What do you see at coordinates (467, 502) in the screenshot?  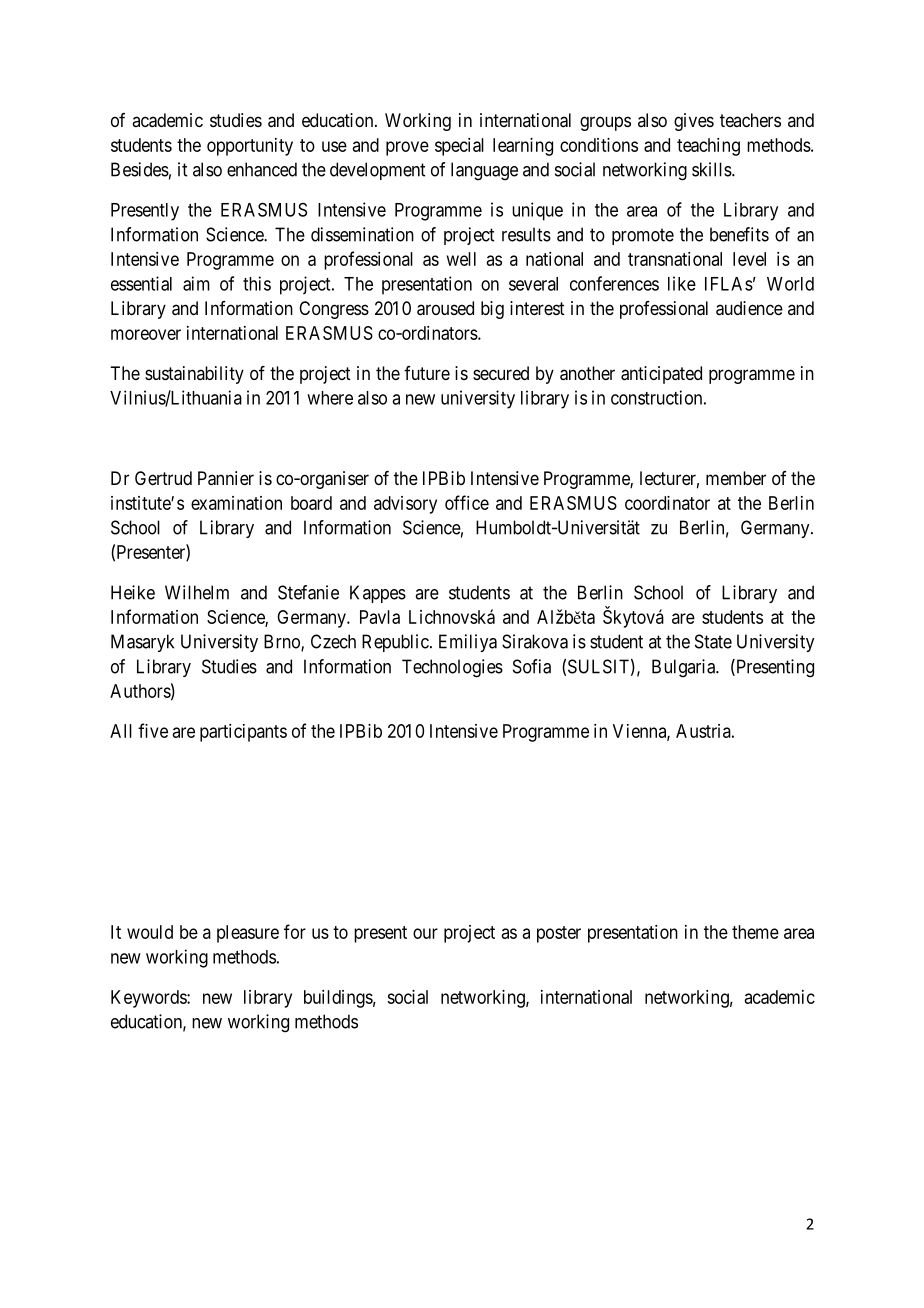 I see `office` at bounding box center [467, 502].
